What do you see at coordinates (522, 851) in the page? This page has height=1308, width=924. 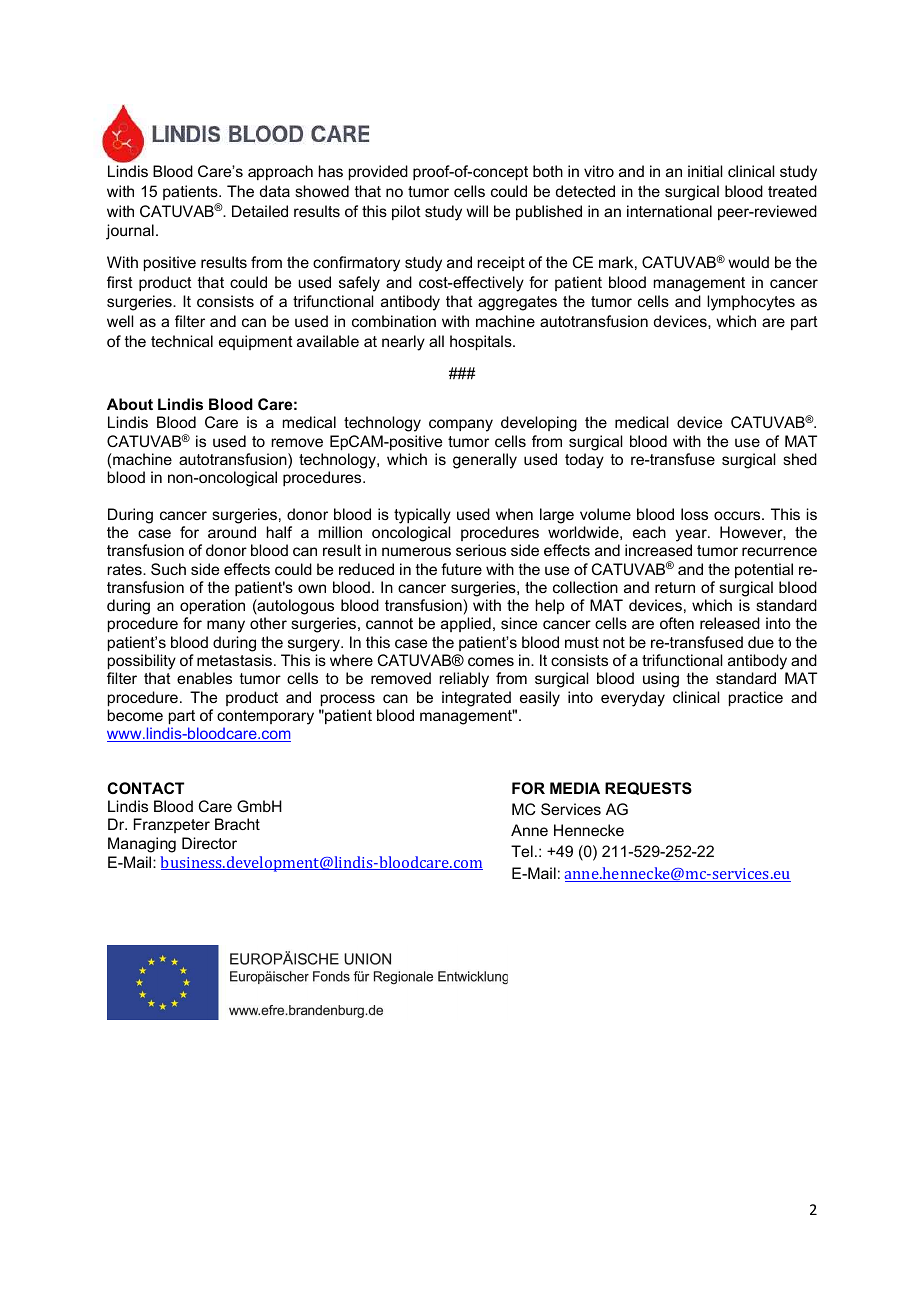 I see `Tel` at bounding box center [522, 851].
